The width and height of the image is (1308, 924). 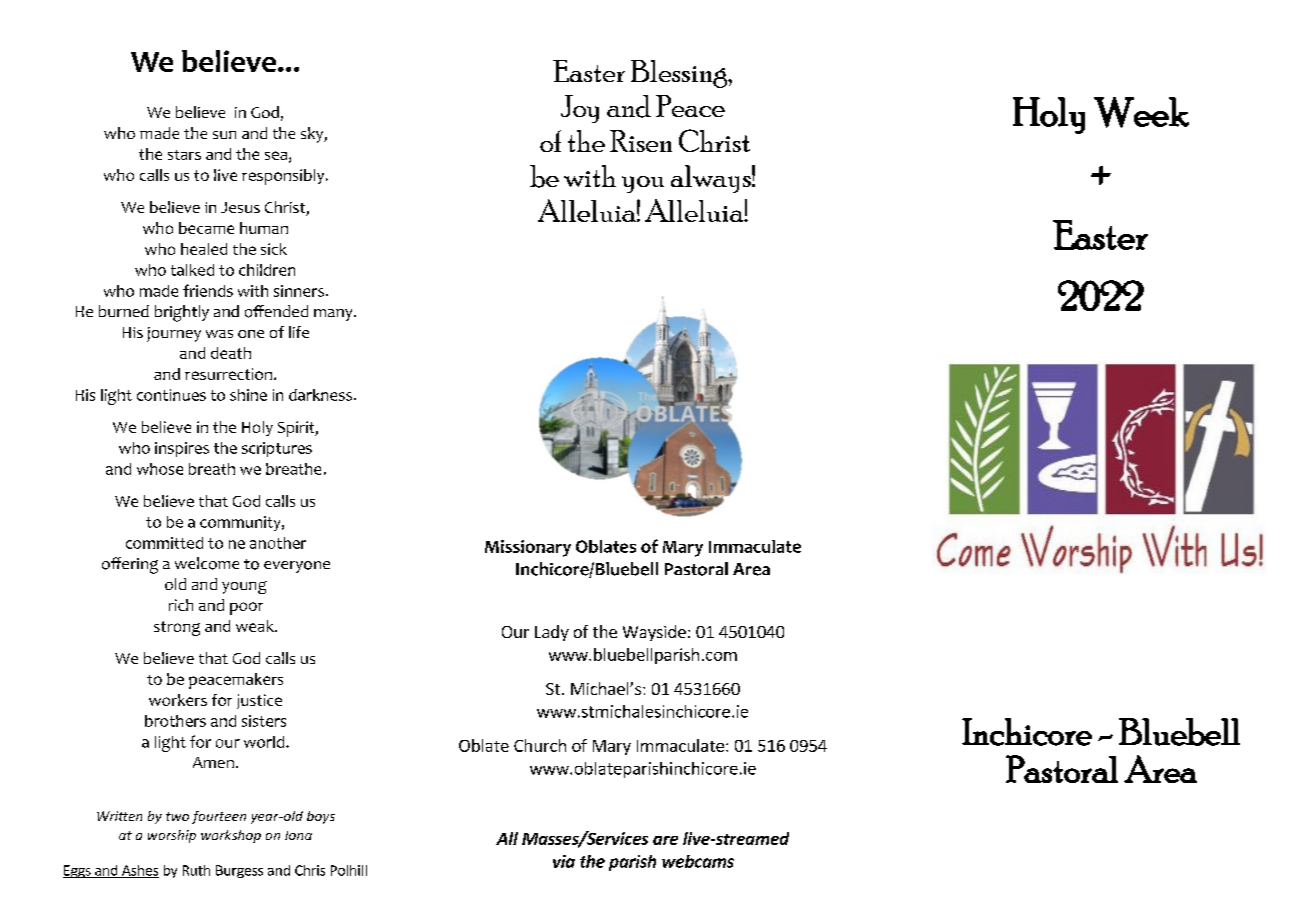 I want to click on sun, so click(x=224, y=135).
